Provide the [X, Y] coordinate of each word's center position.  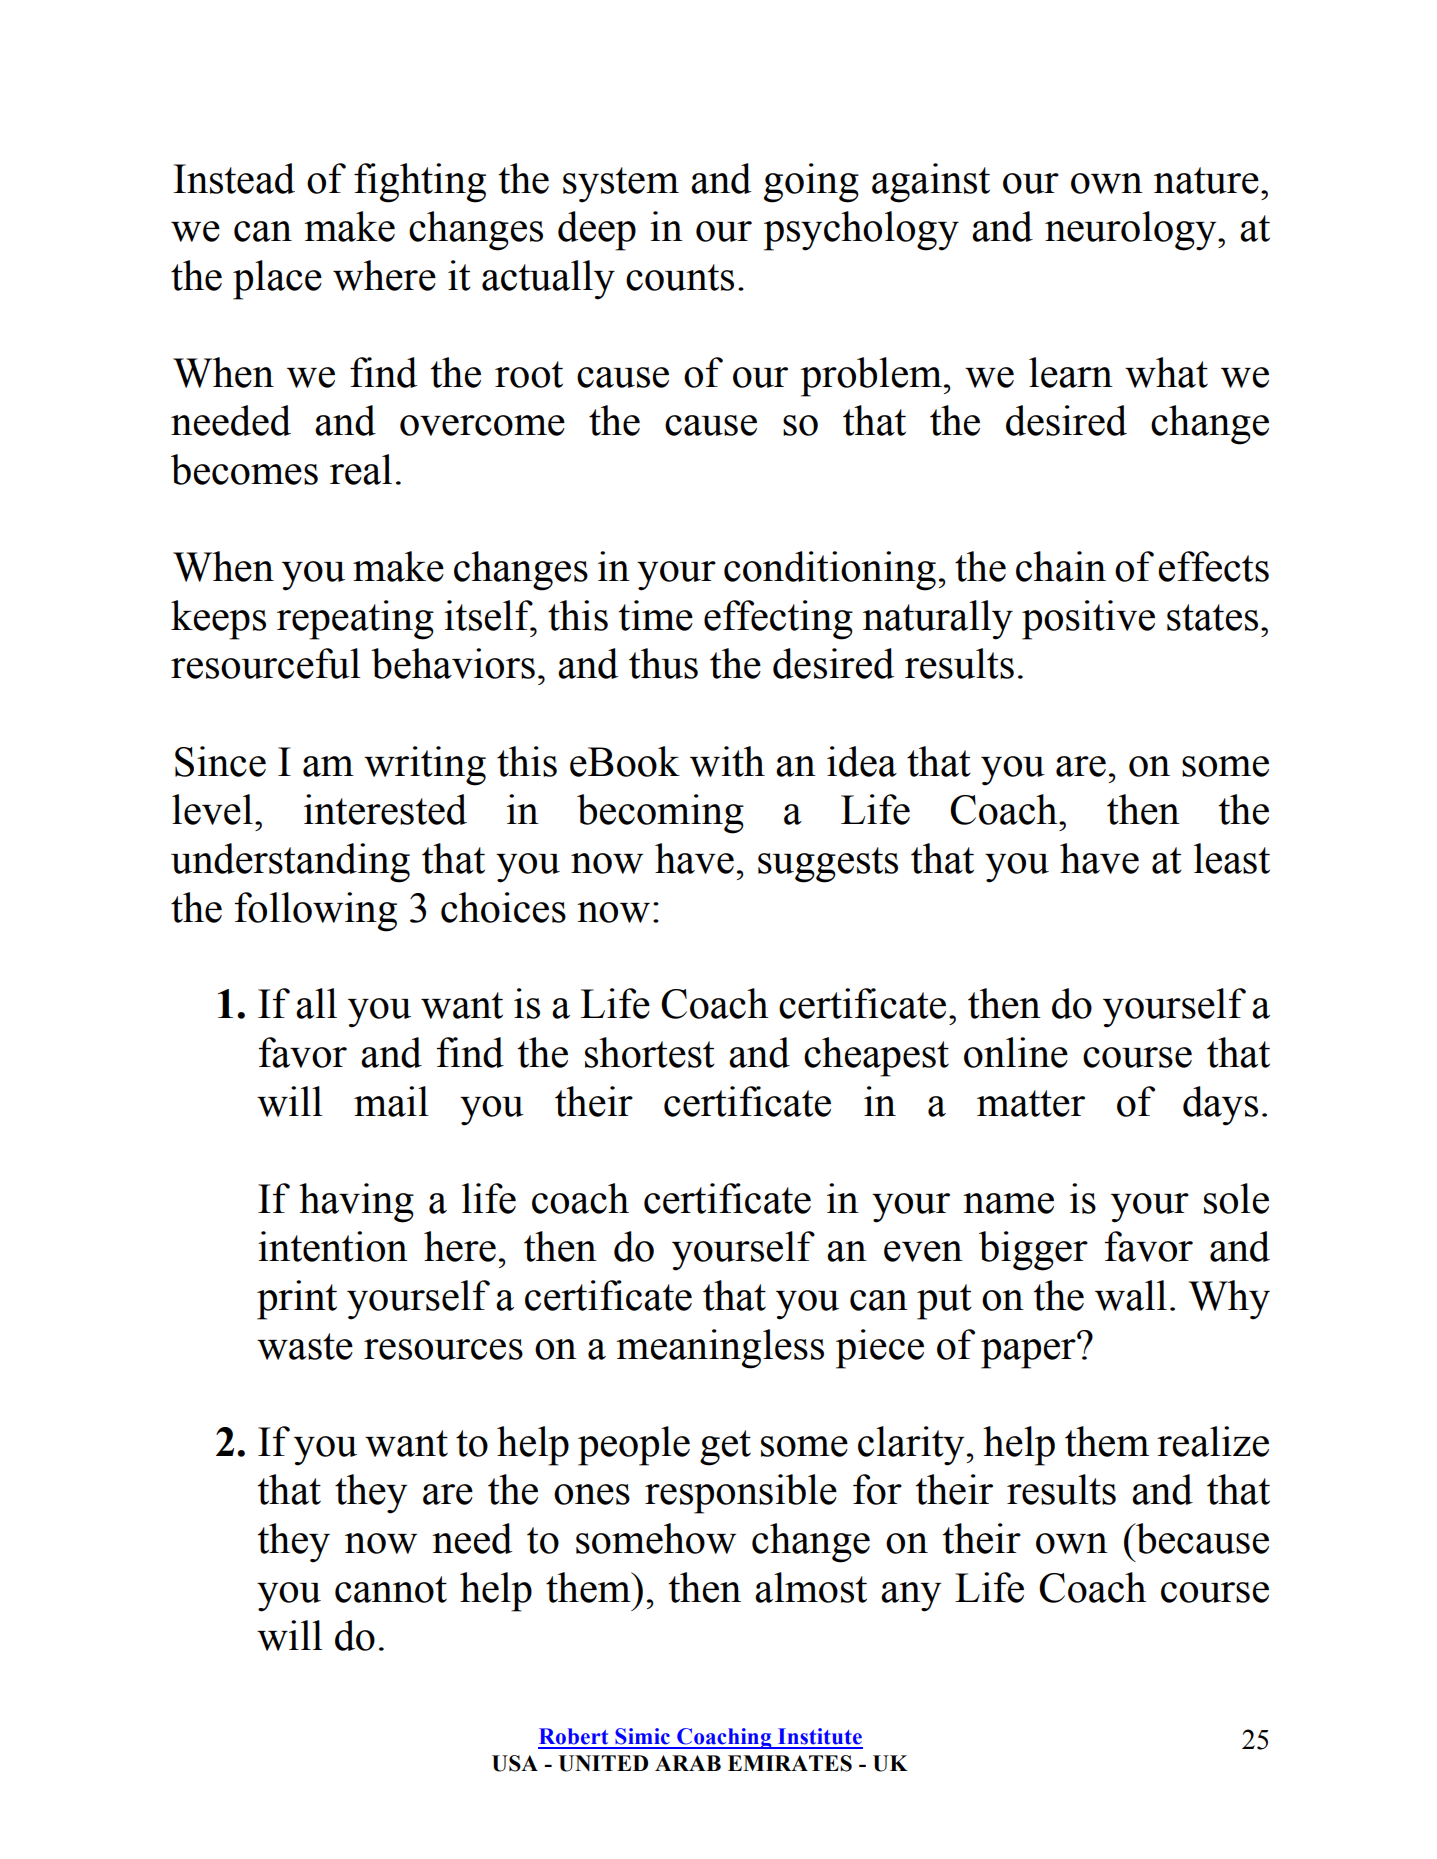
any [911, 1597]
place [277, 280]
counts [680, 277]
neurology [1132, 231]
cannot [391, 1589]
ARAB [688, 1763]
